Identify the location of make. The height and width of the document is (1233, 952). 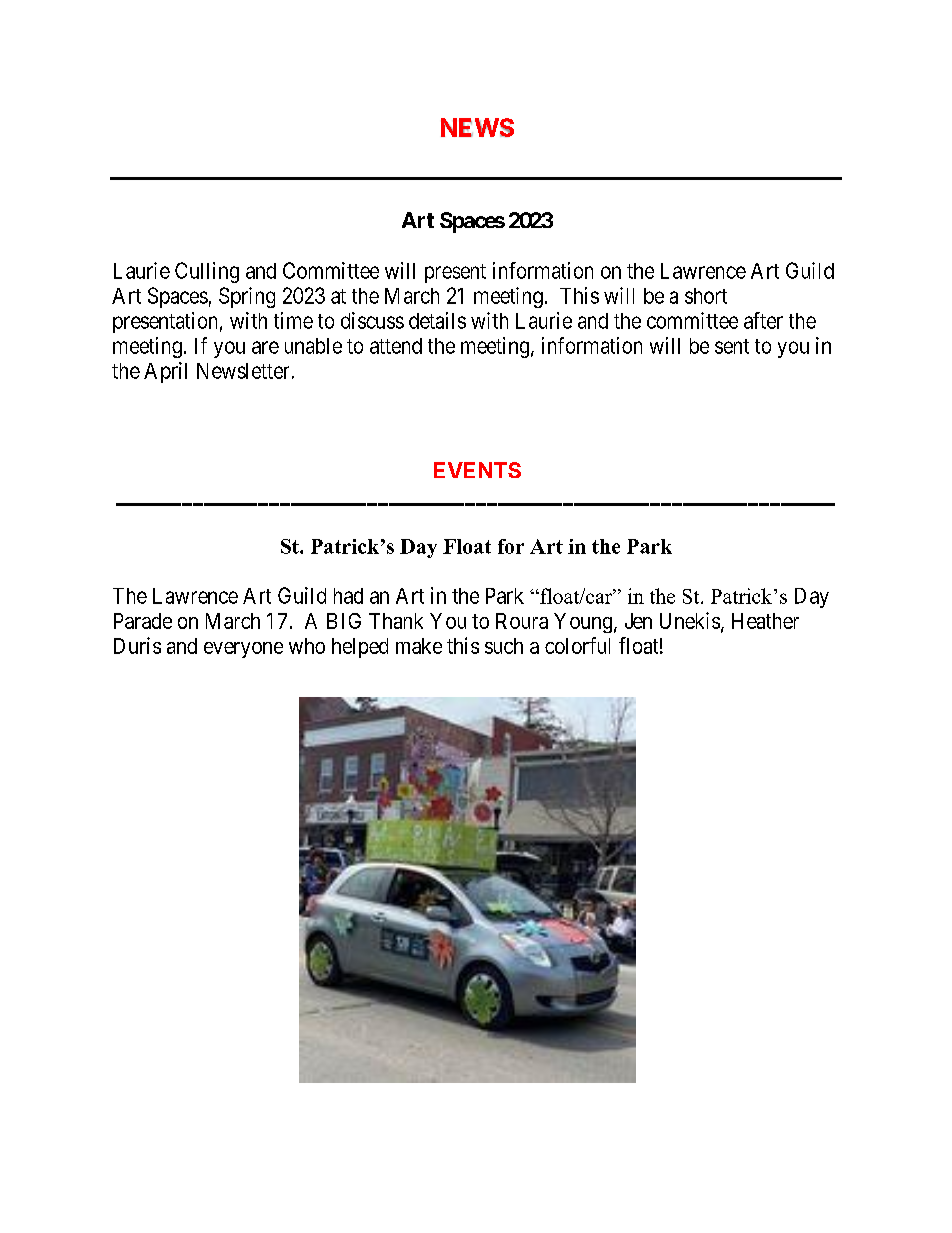
(419, 646).
